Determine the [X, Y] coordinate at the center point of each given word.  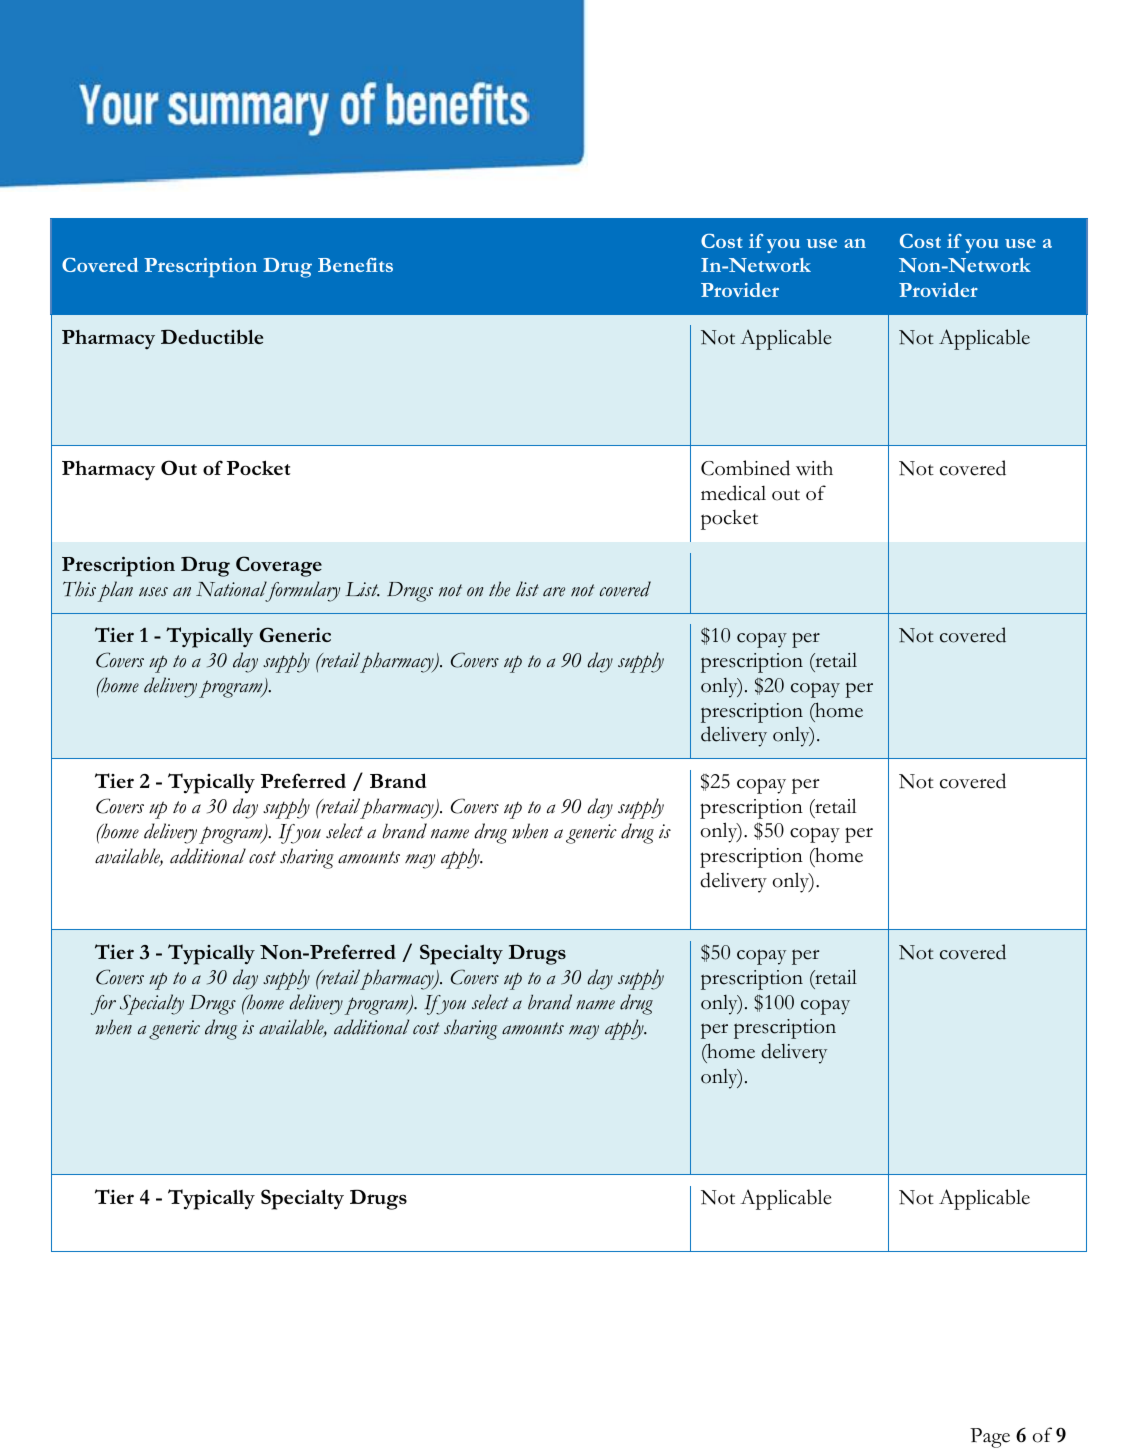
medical [733, 493]
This [79, 589]
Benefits [355, 265]
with [814, 468]
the [499, 589]
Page [990, 1438]
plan [115, 591]
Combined [745, 468]
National [231, 589]
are [554, 592]
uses [153, 592]
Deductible [212, 336]
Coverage [279, 566]
